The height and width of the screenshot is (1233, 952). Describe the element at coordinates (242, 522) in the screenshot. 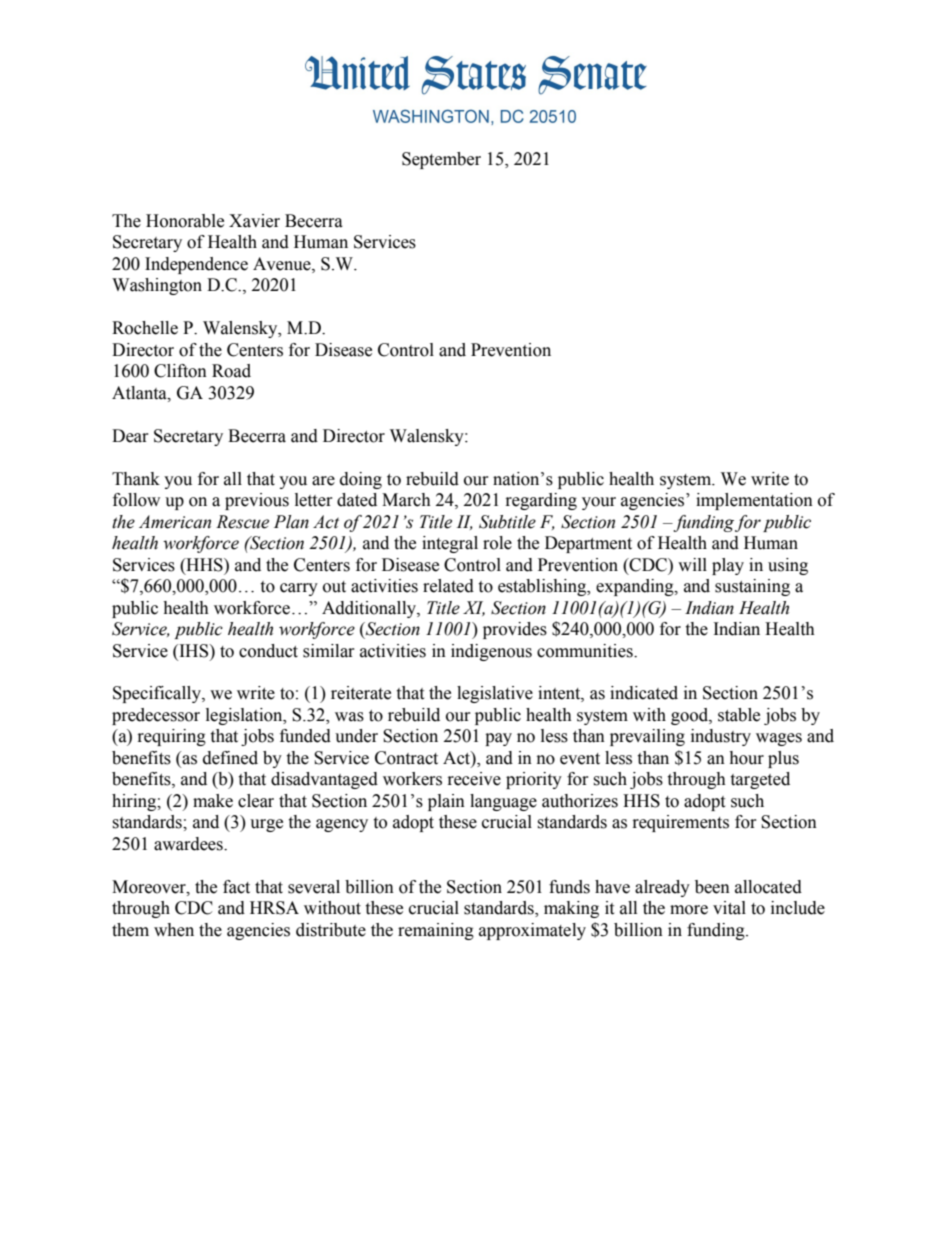

I see `Rescue` at that location.
